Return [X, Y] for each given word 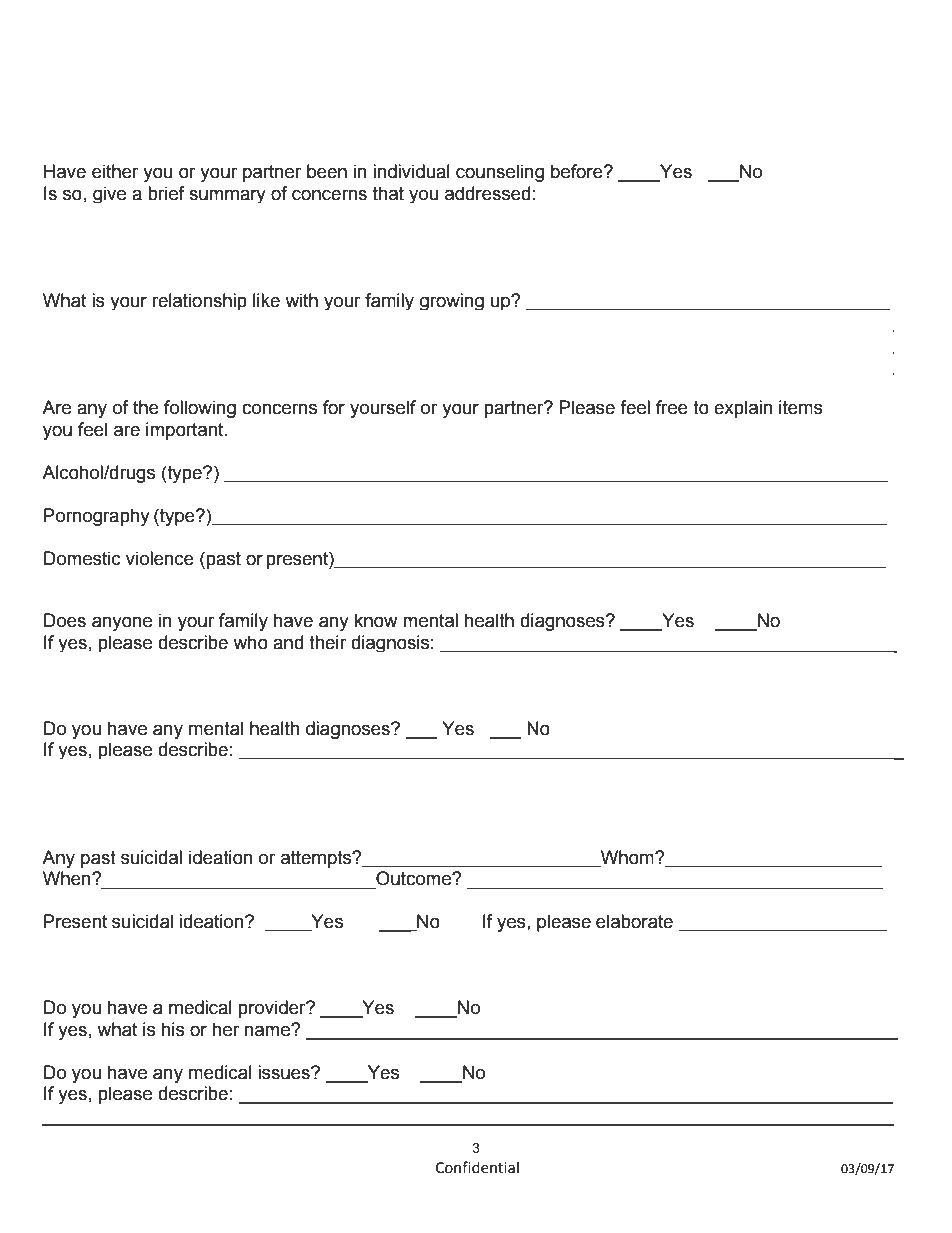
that [388, 193]
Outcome [414, 878]
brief [166, 193]
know [376, 620]
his [173, 1029]
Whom [628, 857]
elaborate [634, 921]
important [186, 431]
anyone [122, 623]
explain [743, 409]
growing [452, 301]
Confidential [477, 1167]
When [68, 878]
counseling [500, 173]
